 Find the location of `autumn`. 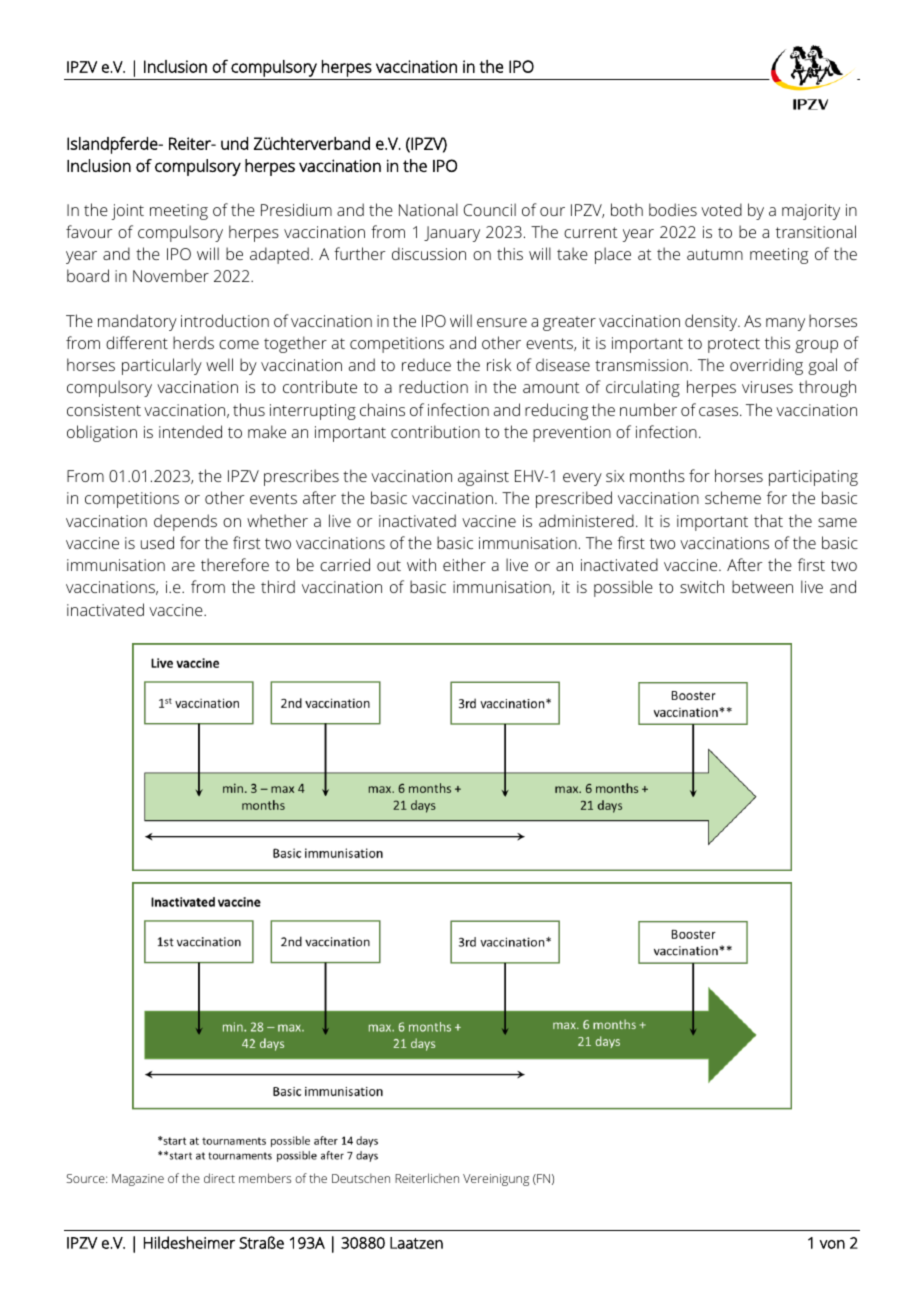

autumn is located at coordinates (715, 254).
